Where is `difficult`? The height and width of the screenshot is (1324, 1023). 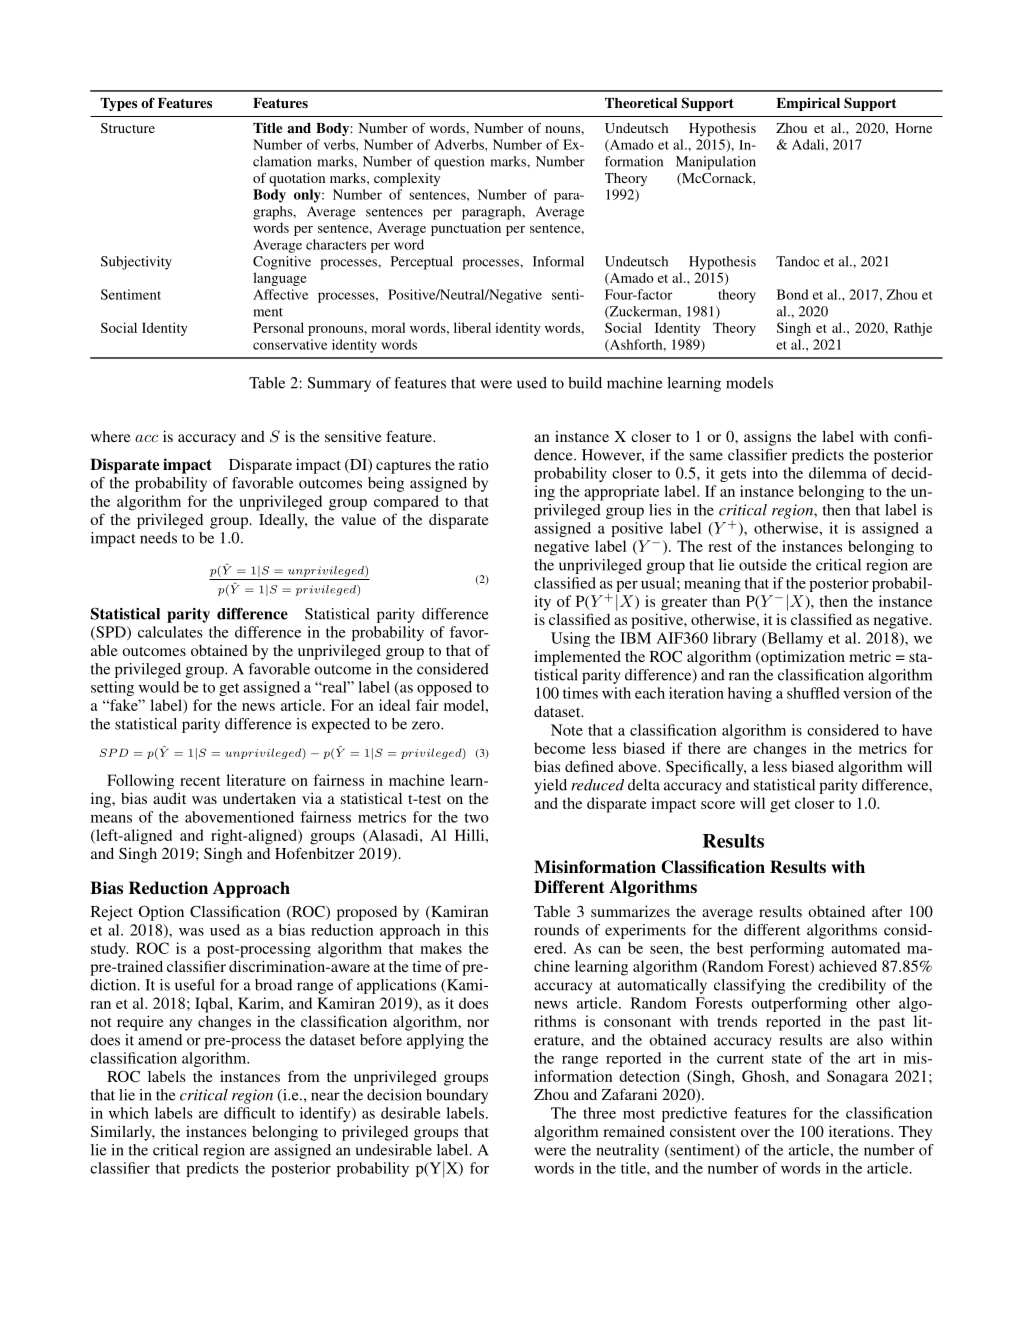
difficult is located at coordinates (250, 1113).
